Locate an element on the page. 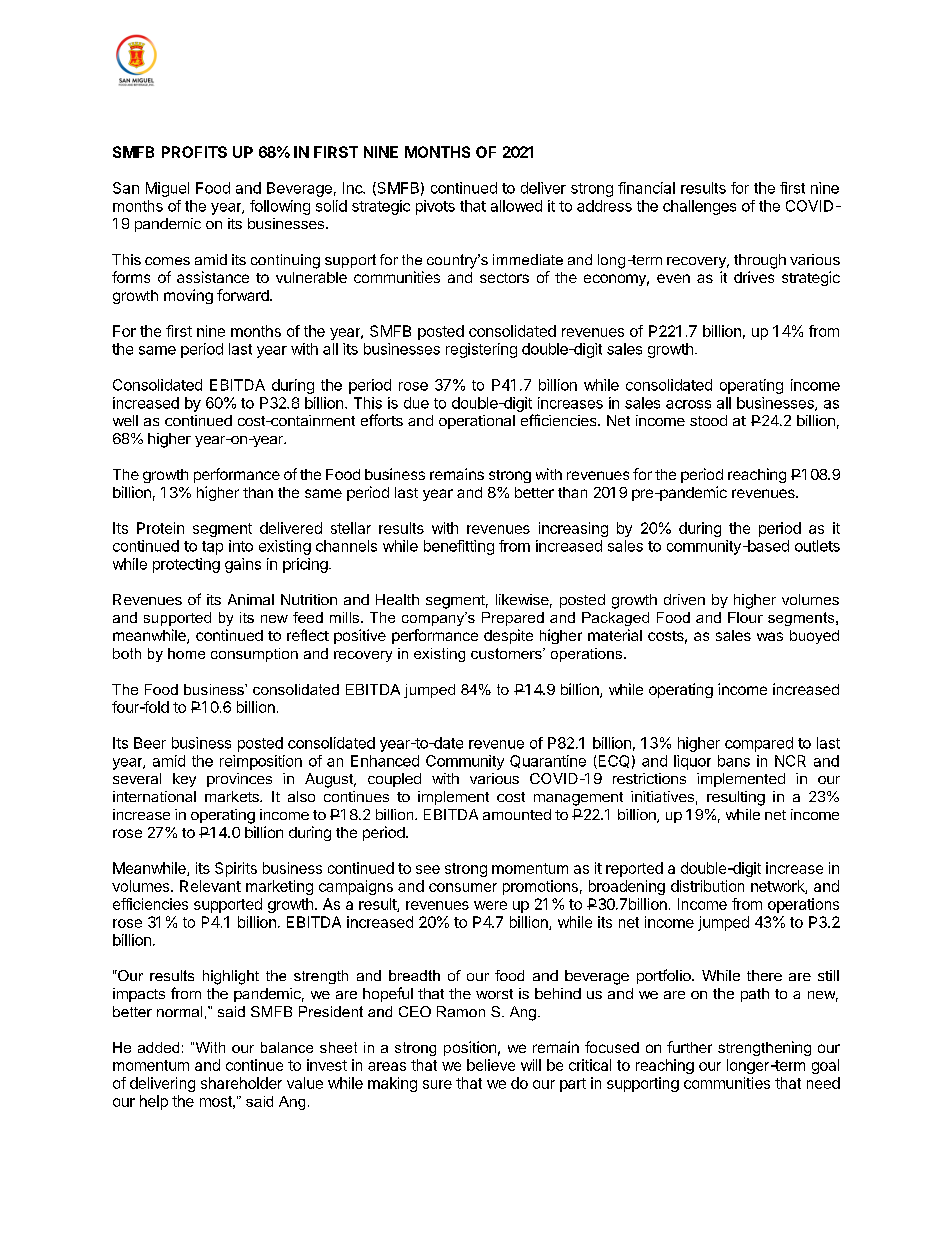 This document has width=952, height=1233. believe is located at coordinates (491, 1065).
